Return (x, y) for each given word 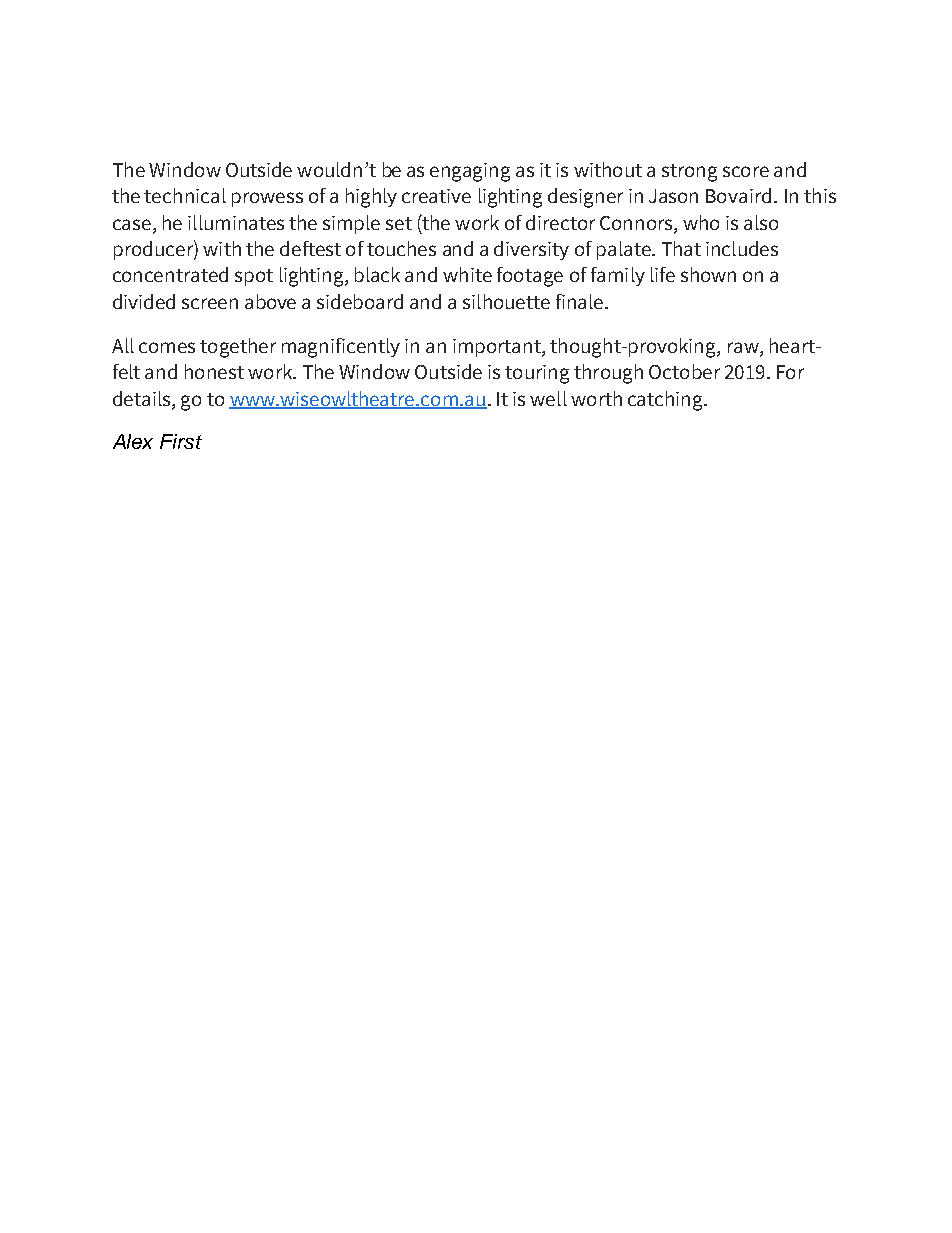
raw (744, 349)
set (399, 223)
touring (537, 374)
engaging (470, 172)
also (761, 222)
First (181, 441)
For (790, 372)
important (498, 348)
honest (214, 371)
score (746, 171)
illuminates (236, 222)
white (467, 274)
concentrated (170, 274)
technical (185, 195)
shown (708, 274)
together (238, 348)
